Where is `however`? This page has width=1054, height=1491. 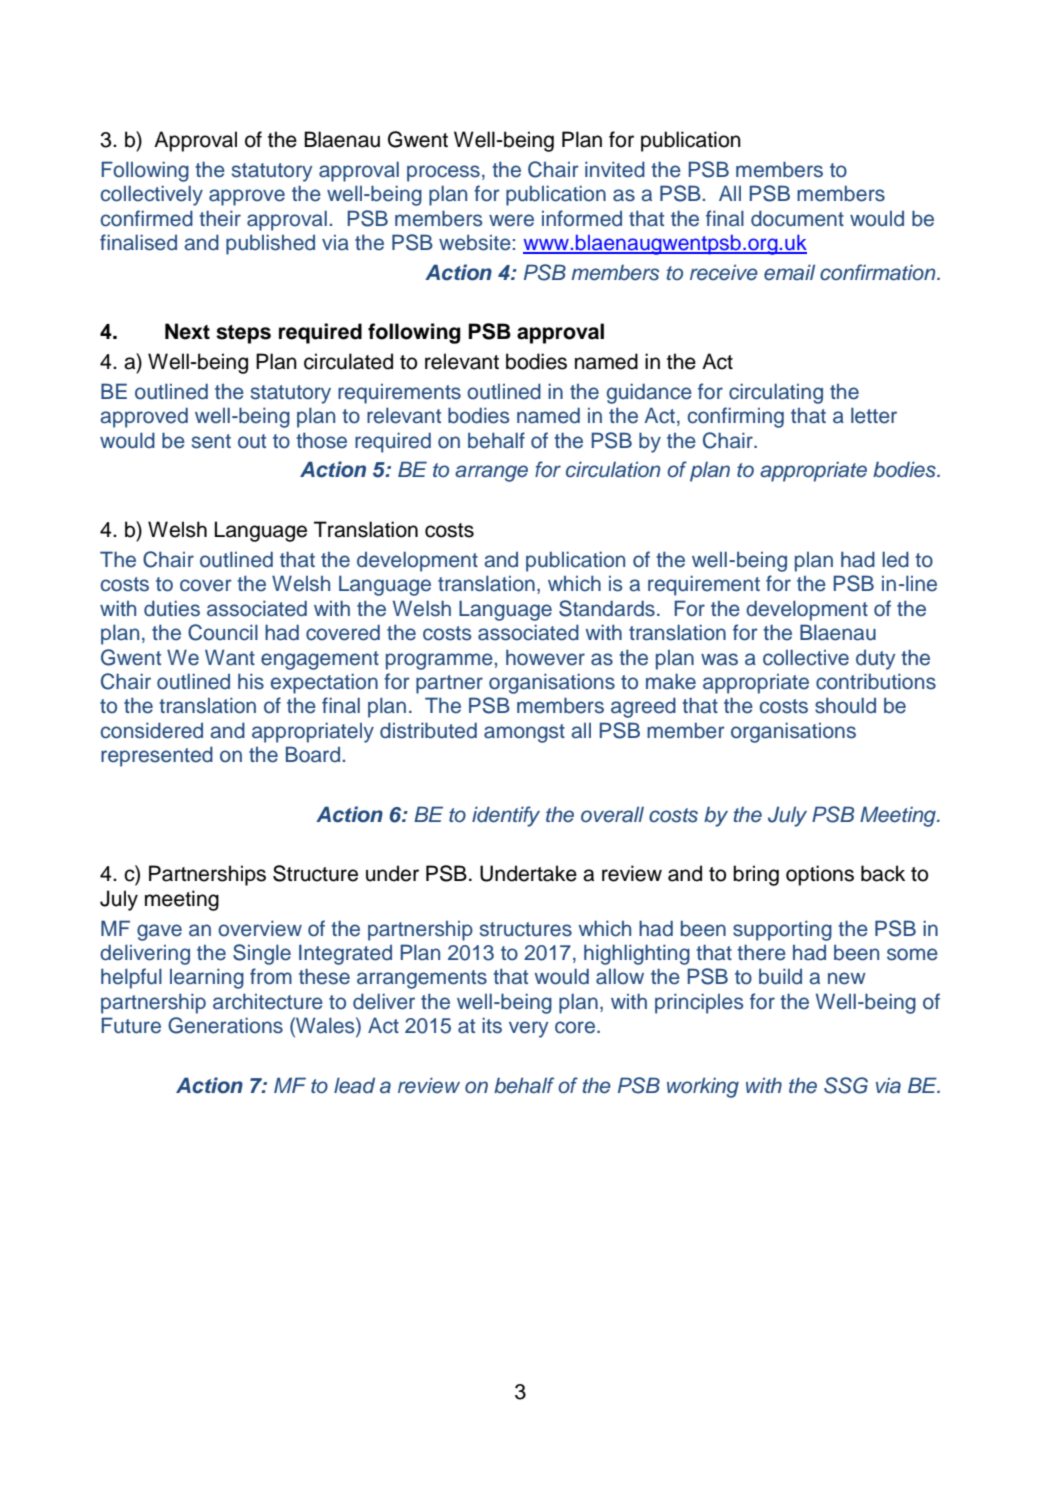 however is located at coordinates (545, 657).
